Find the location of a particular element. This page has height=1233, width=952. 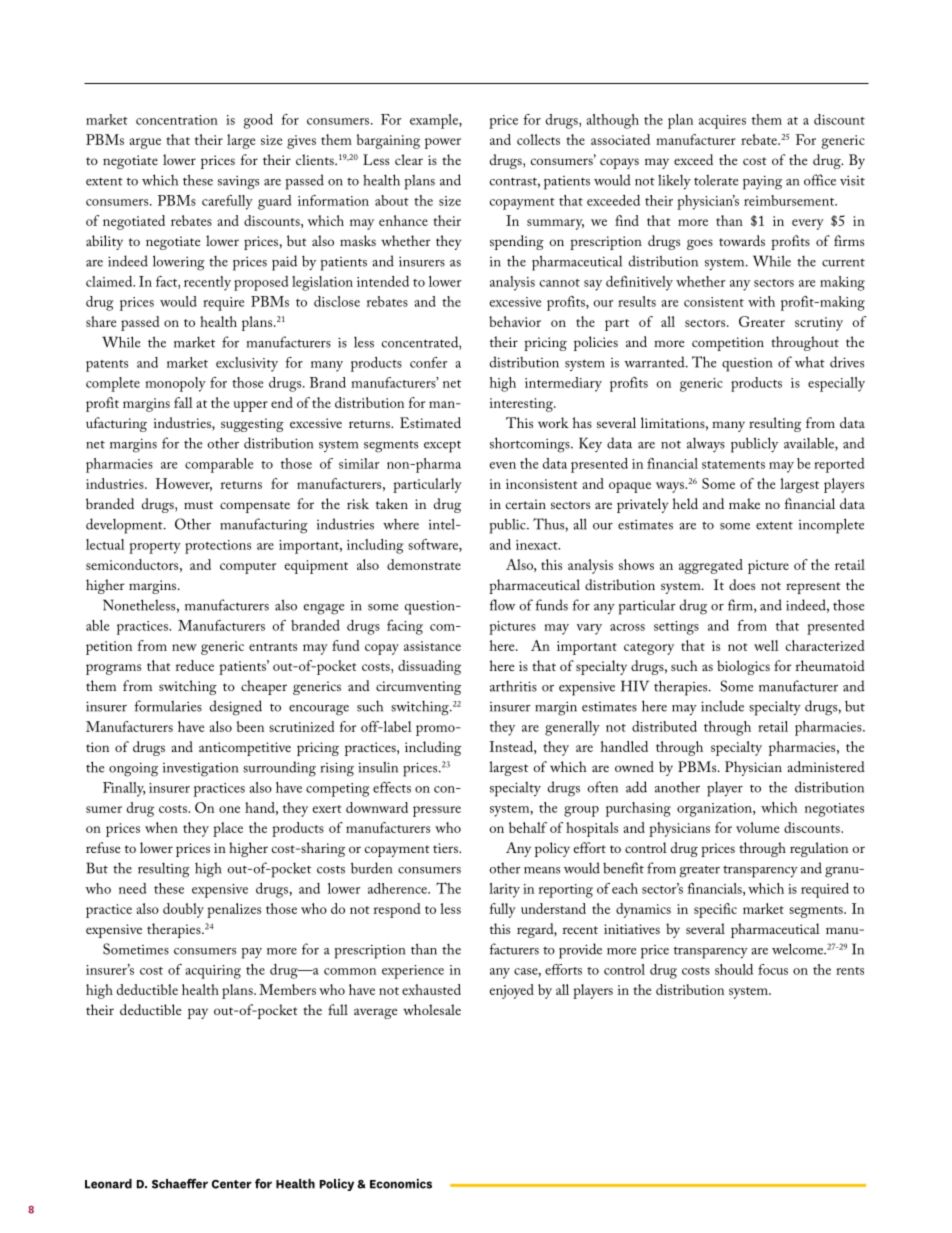

Economics is located at coordinates (401, 1184).
